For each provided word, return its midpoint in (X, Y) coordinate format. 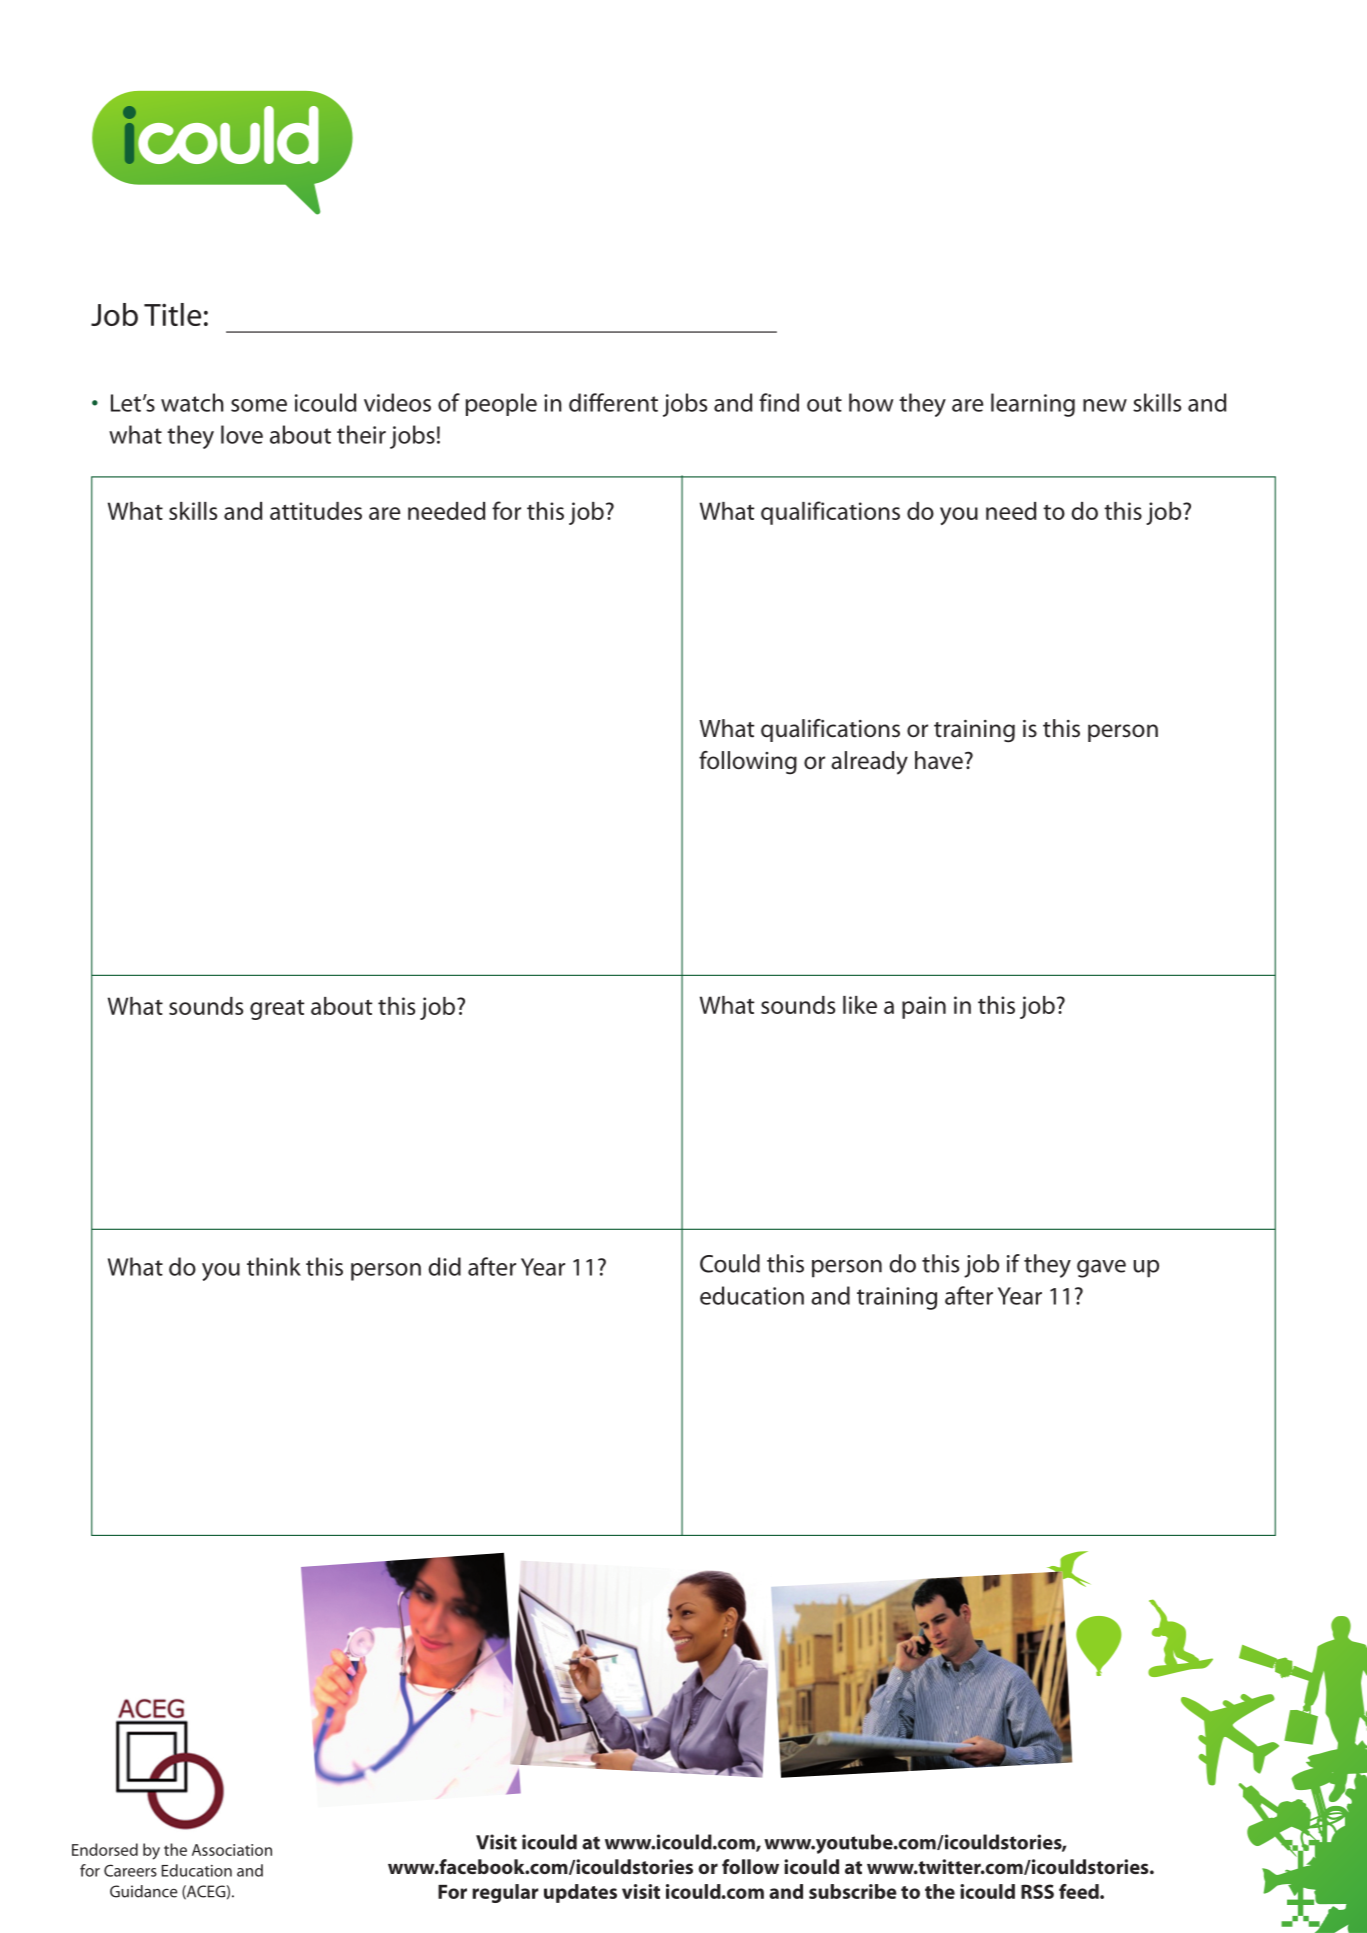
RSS (1037, 1891)
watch (192, 402)
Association (232, 1850)
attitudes (316, 511)
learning (1033, 405)
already (869, 763)
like (860, 1005)
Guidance (144, 1891)
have (939, 760)
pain (924, 1007)
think (274, 1266)
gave (1101, 1268)
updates (580, 1893)
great (277, 1009)
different (613, 402)
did (444, 1266)
